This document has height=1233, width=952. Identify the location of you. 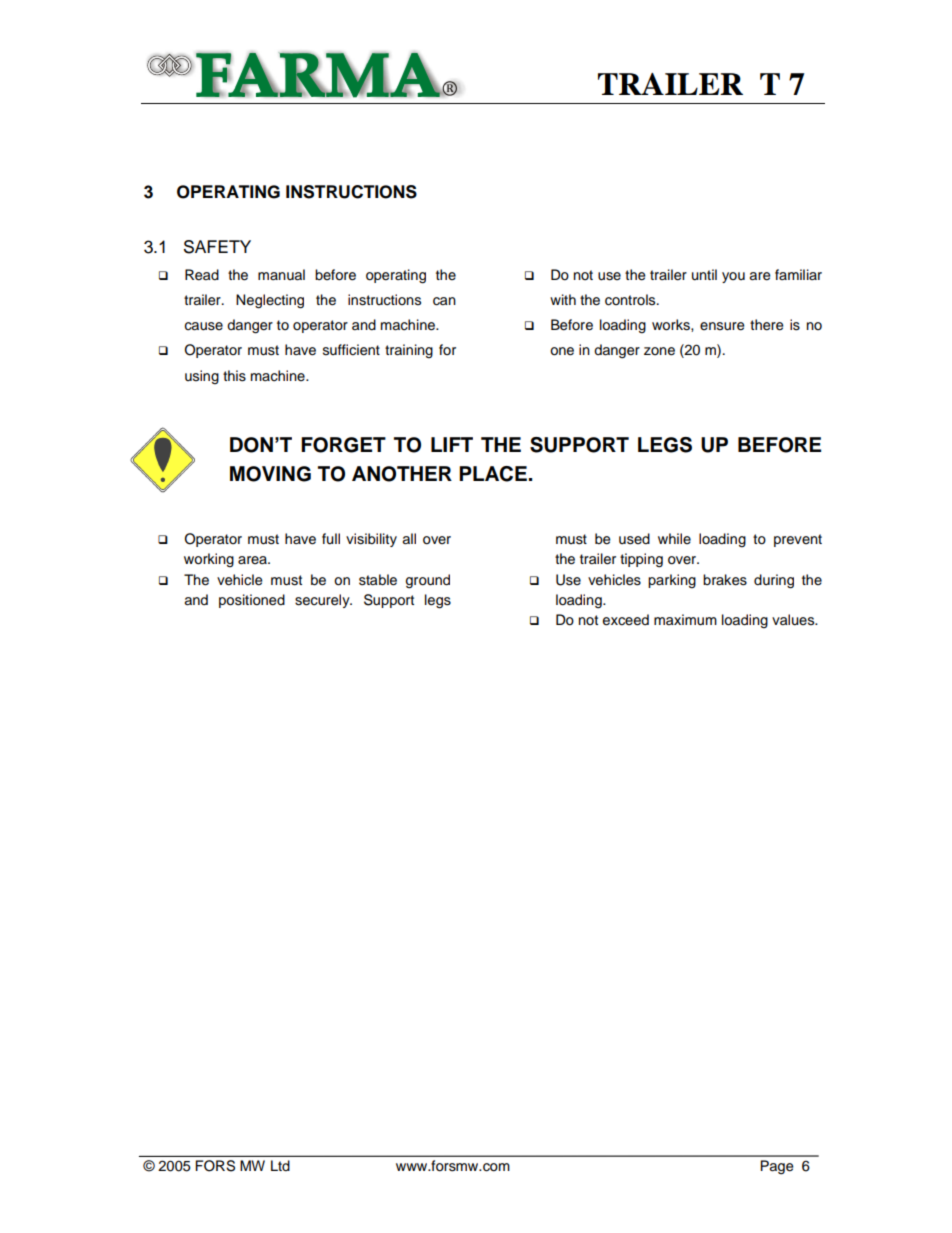
(733, 277).
